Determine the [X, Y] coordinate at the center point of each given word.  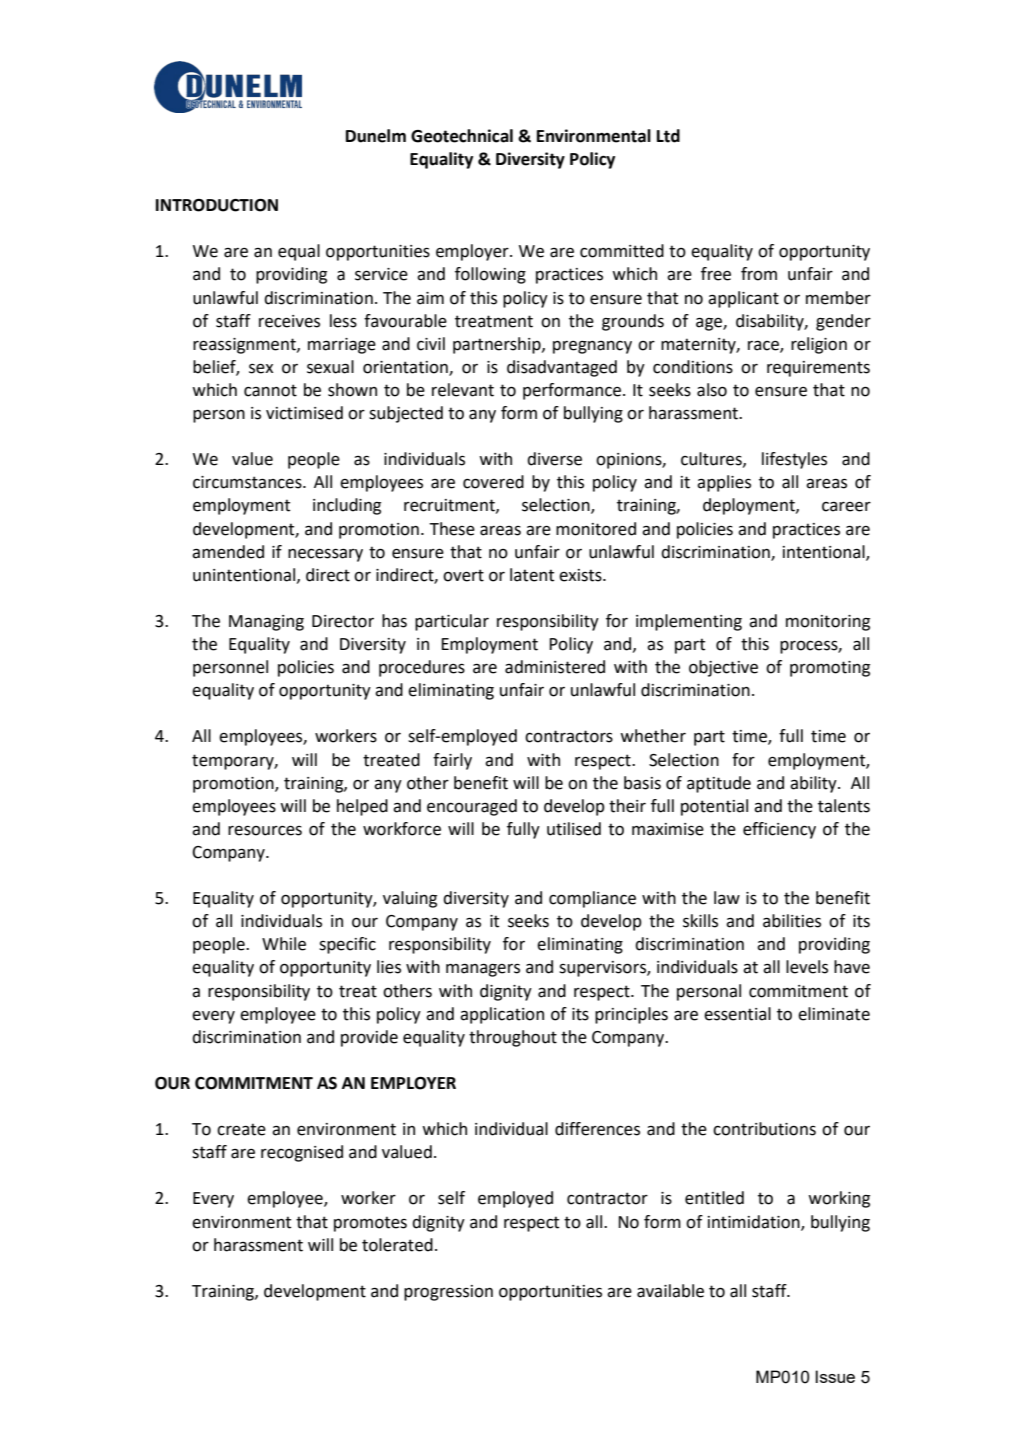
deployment [750, 506]
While [284, 944]
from [759, 274]
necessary [325, 555]
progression [448, 1293]
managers [483, 970]
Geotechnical [462, 136]
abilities [792, 921]
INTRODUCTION [217, 205]
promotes [370, 1224]
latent [532, 575]
